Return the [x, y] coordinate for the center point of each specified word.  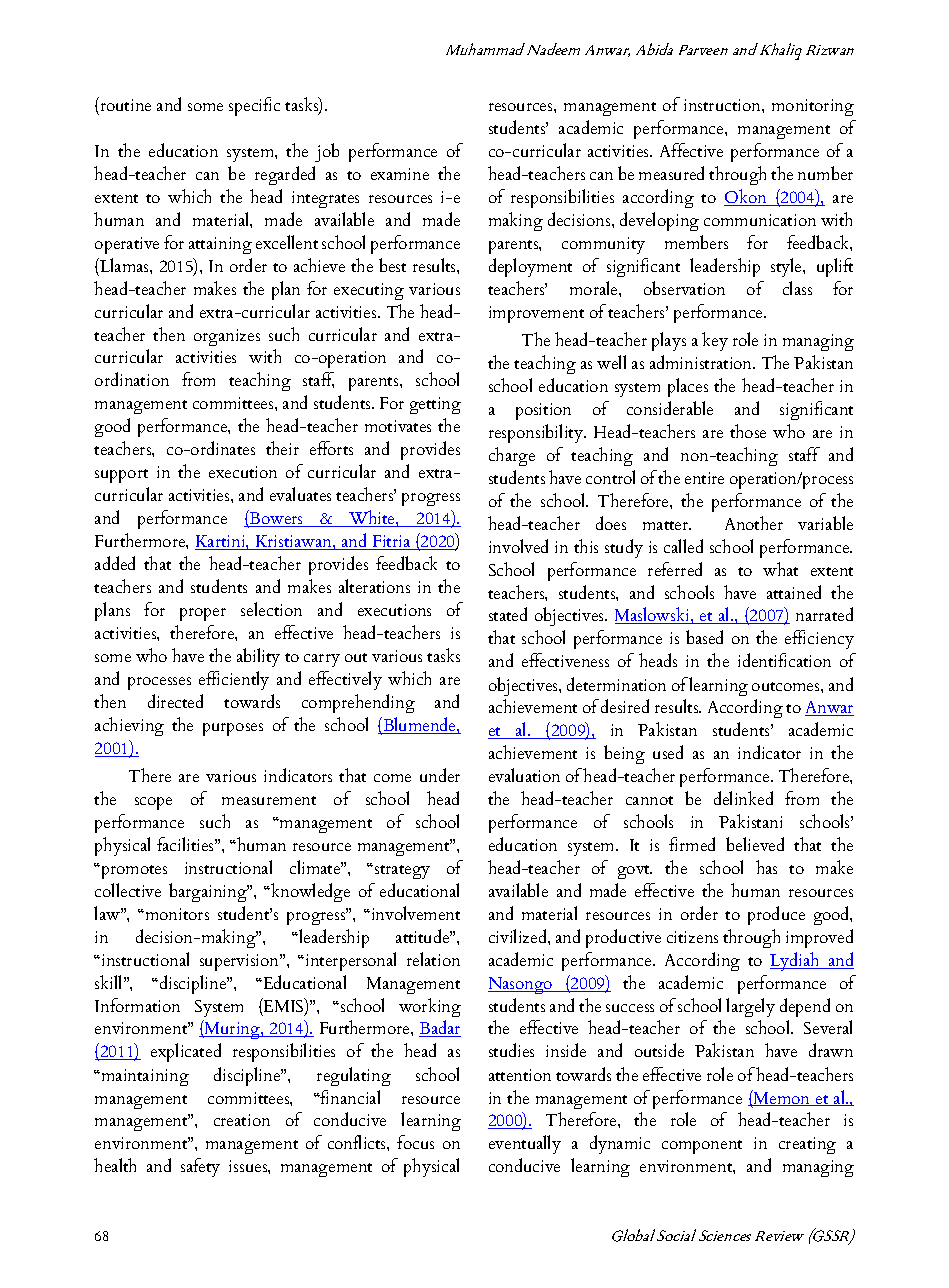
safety [200, 1167]
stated [508, 614]
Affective [691, 150]
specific [254, 106]
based [704, 637]
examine [400, 174]
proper [203, 614]
